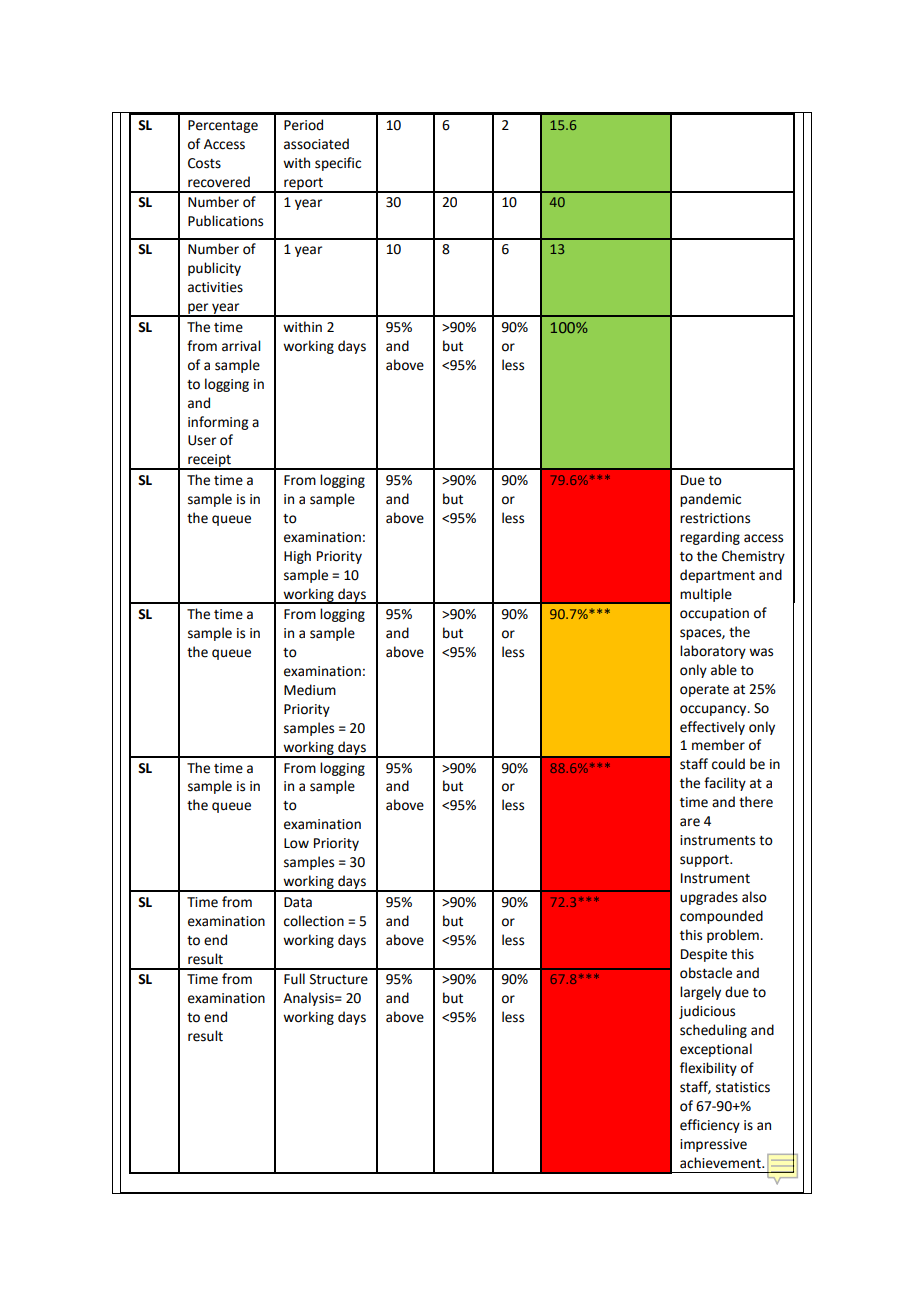  What do you see at coordinates (710, 500) in the image?
I see `pandemic` at bounding box center [710, 500].
